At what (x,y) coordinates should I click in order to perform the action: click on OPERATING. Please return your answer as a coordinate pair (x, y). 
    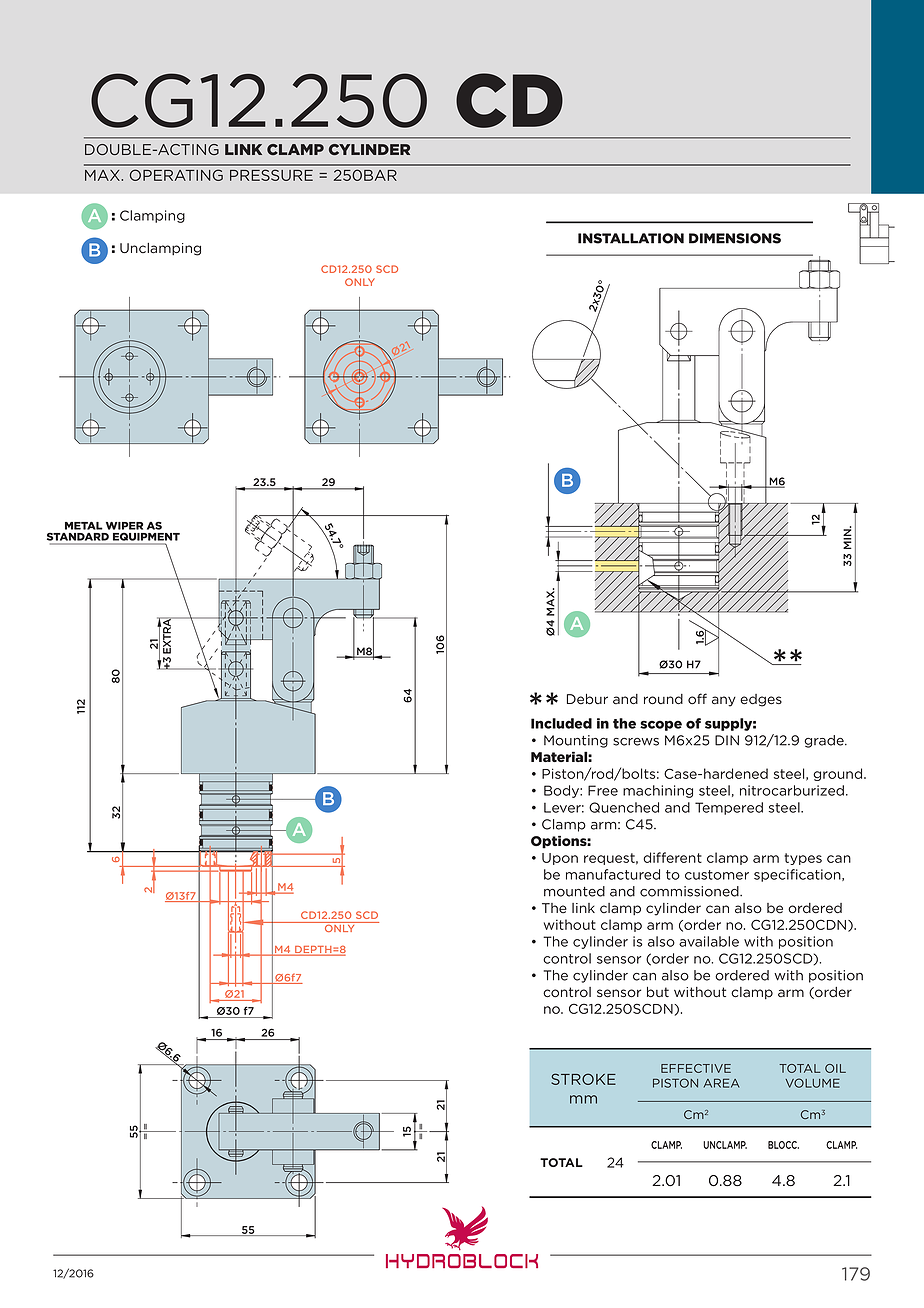
    Looking at the image, I should click on (176, 175).
